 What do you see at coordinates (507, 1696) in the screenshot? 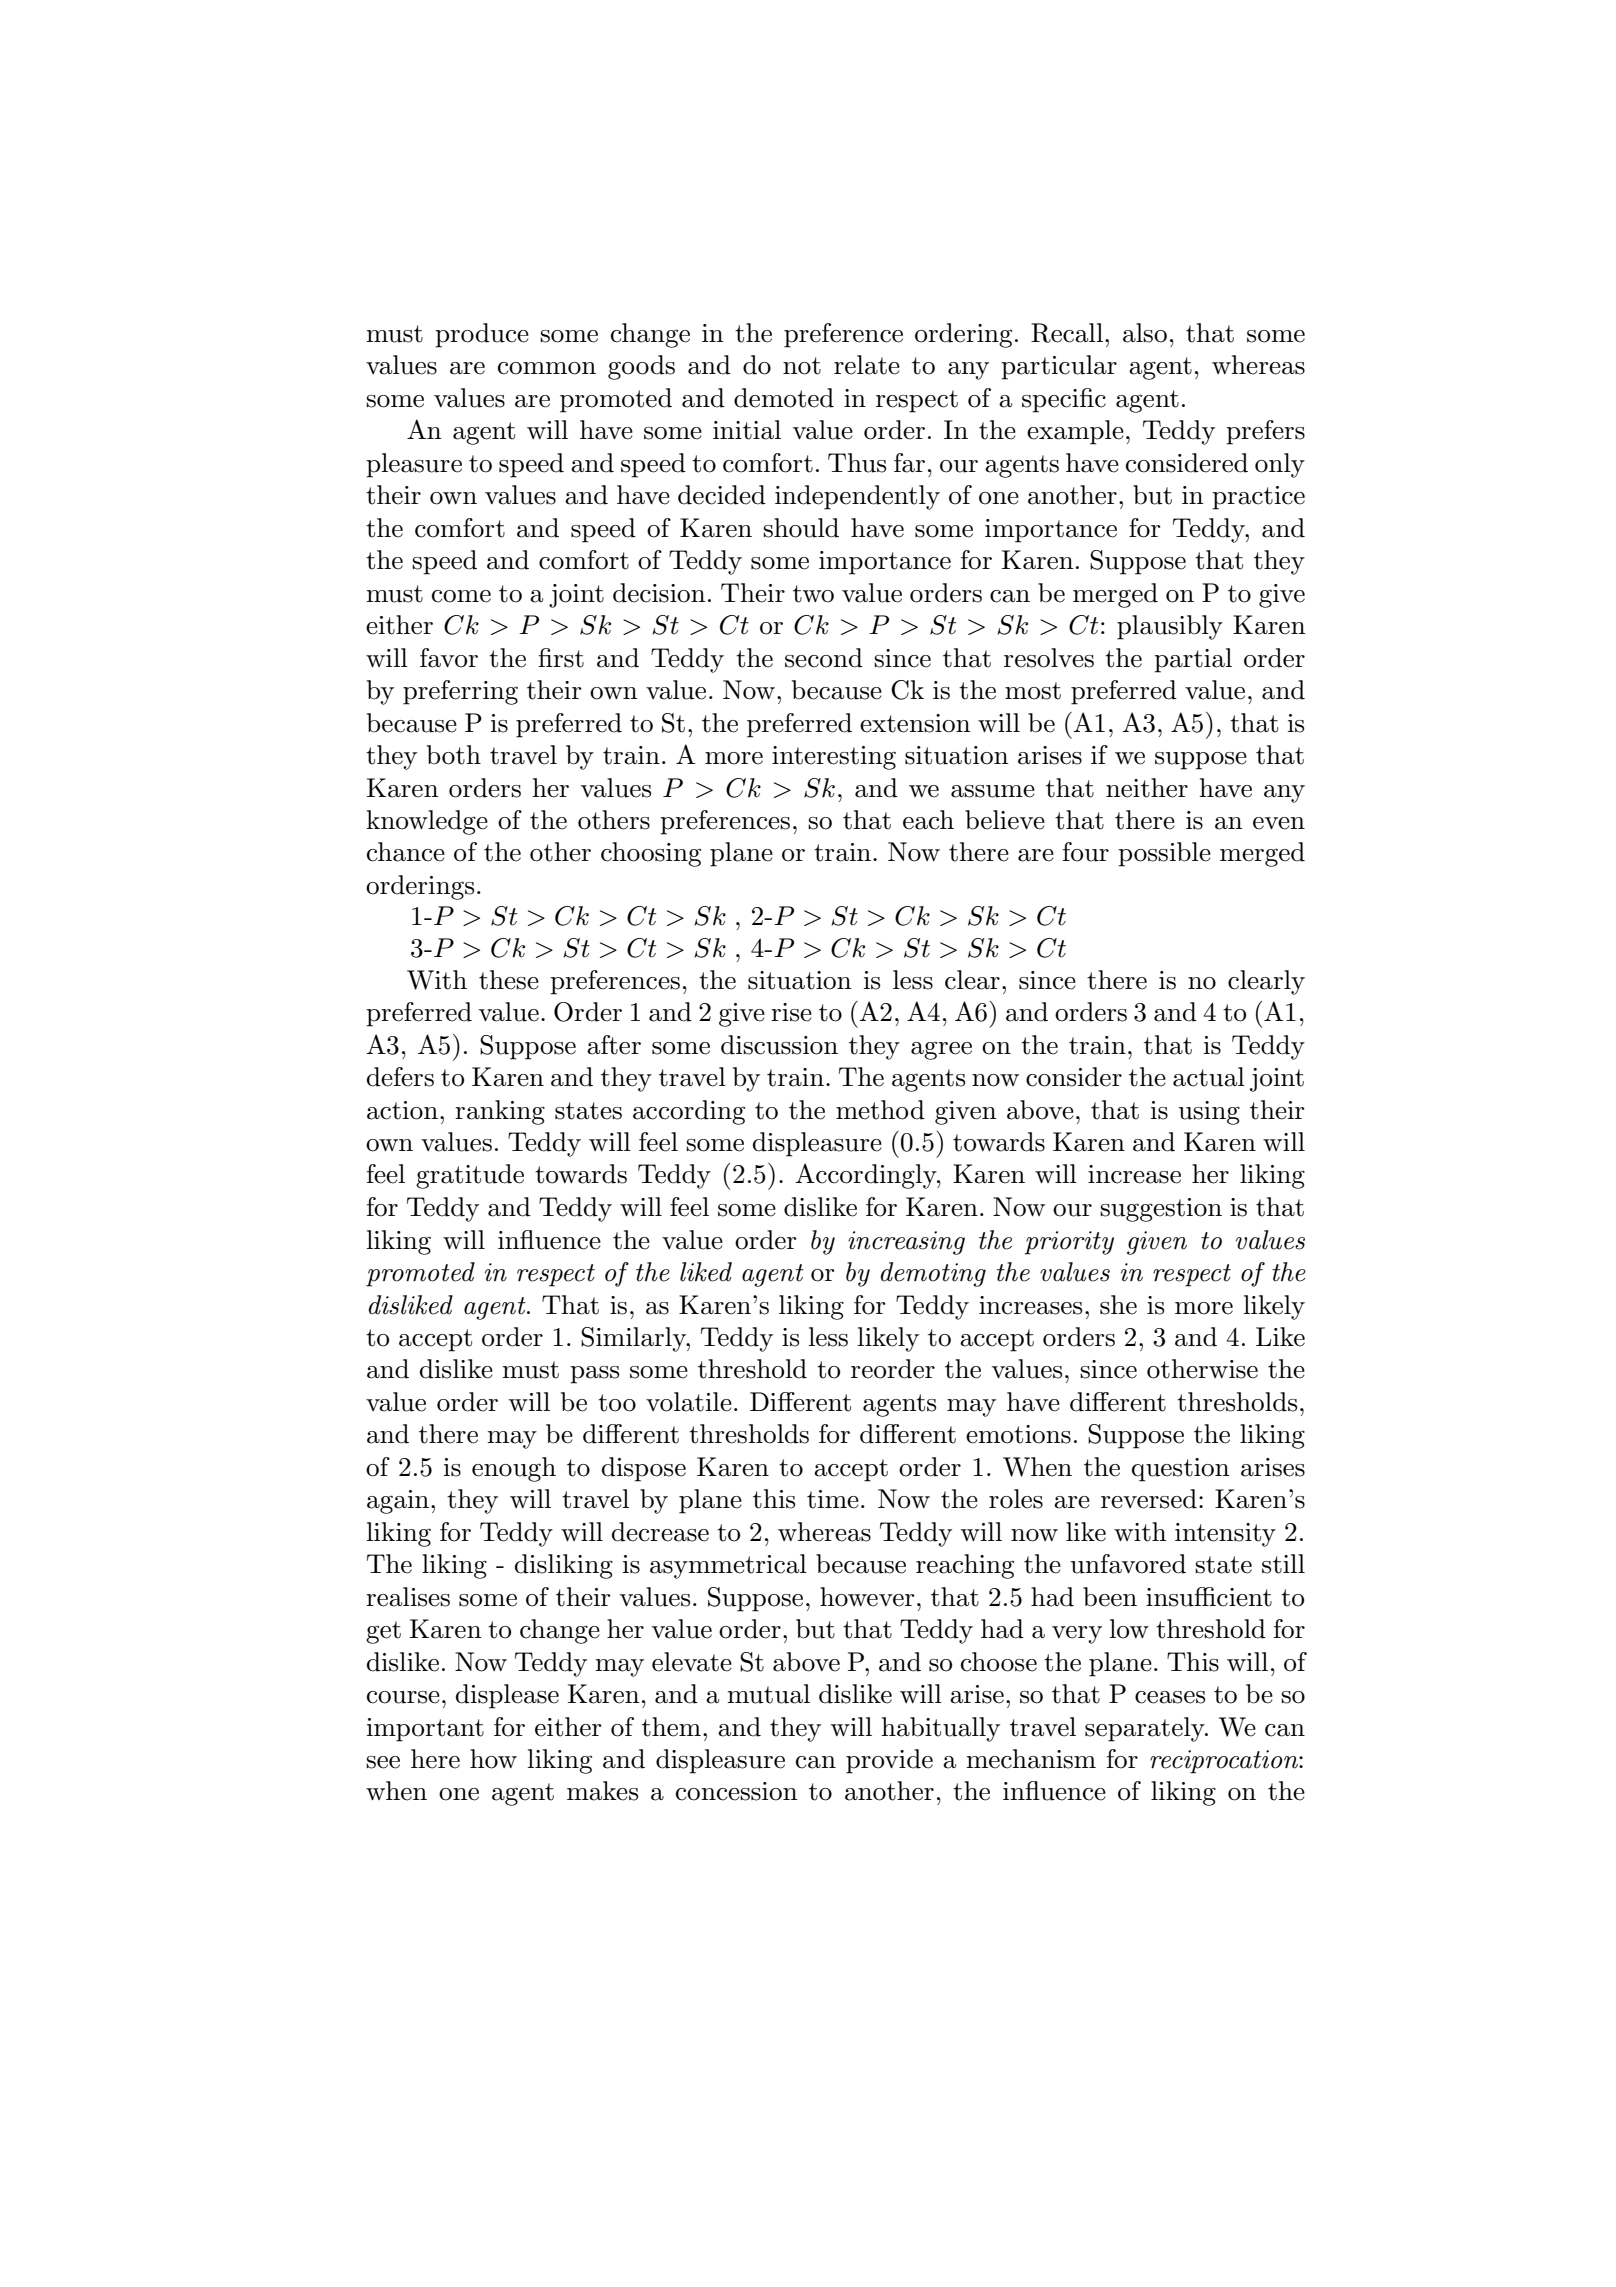
I see `displease` at bounding box center [507, 1696].
